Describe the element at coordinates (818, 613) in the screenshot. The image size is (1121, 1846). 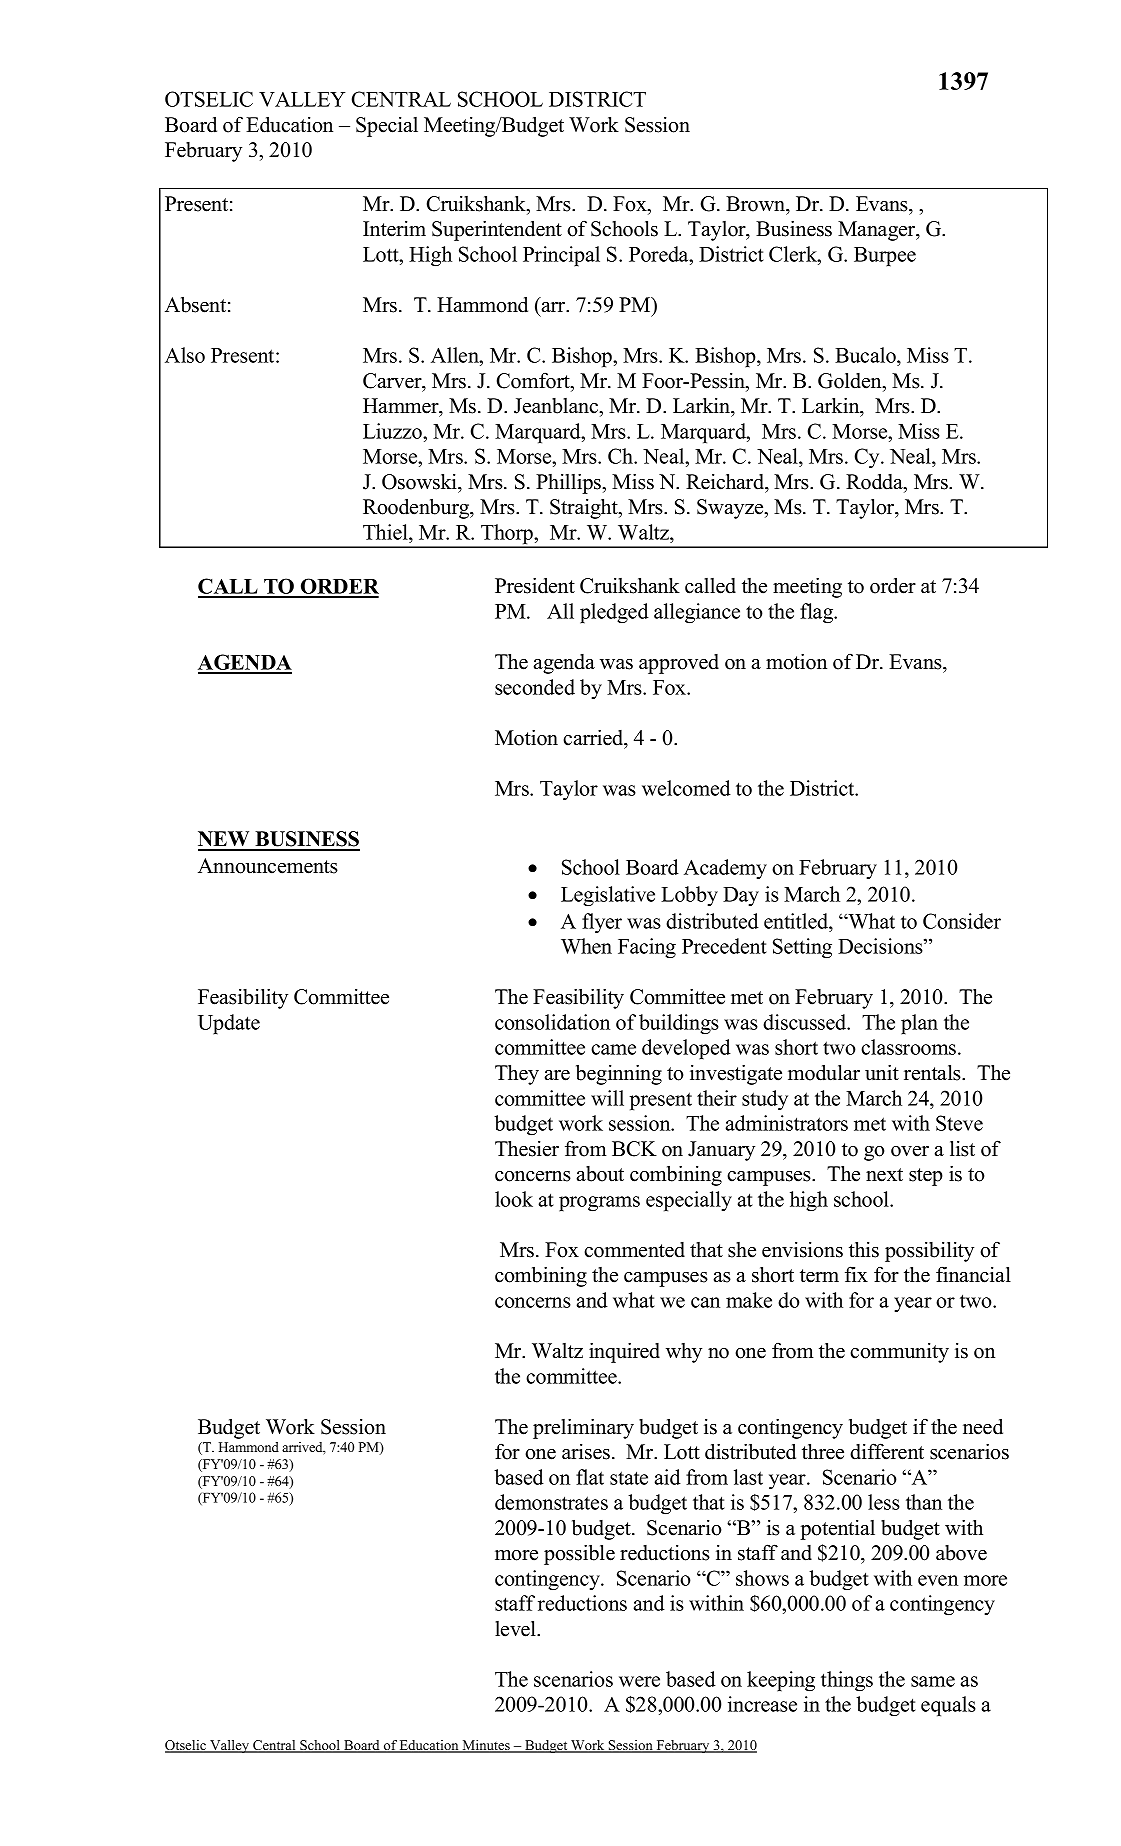
I see `flag` at that location.
